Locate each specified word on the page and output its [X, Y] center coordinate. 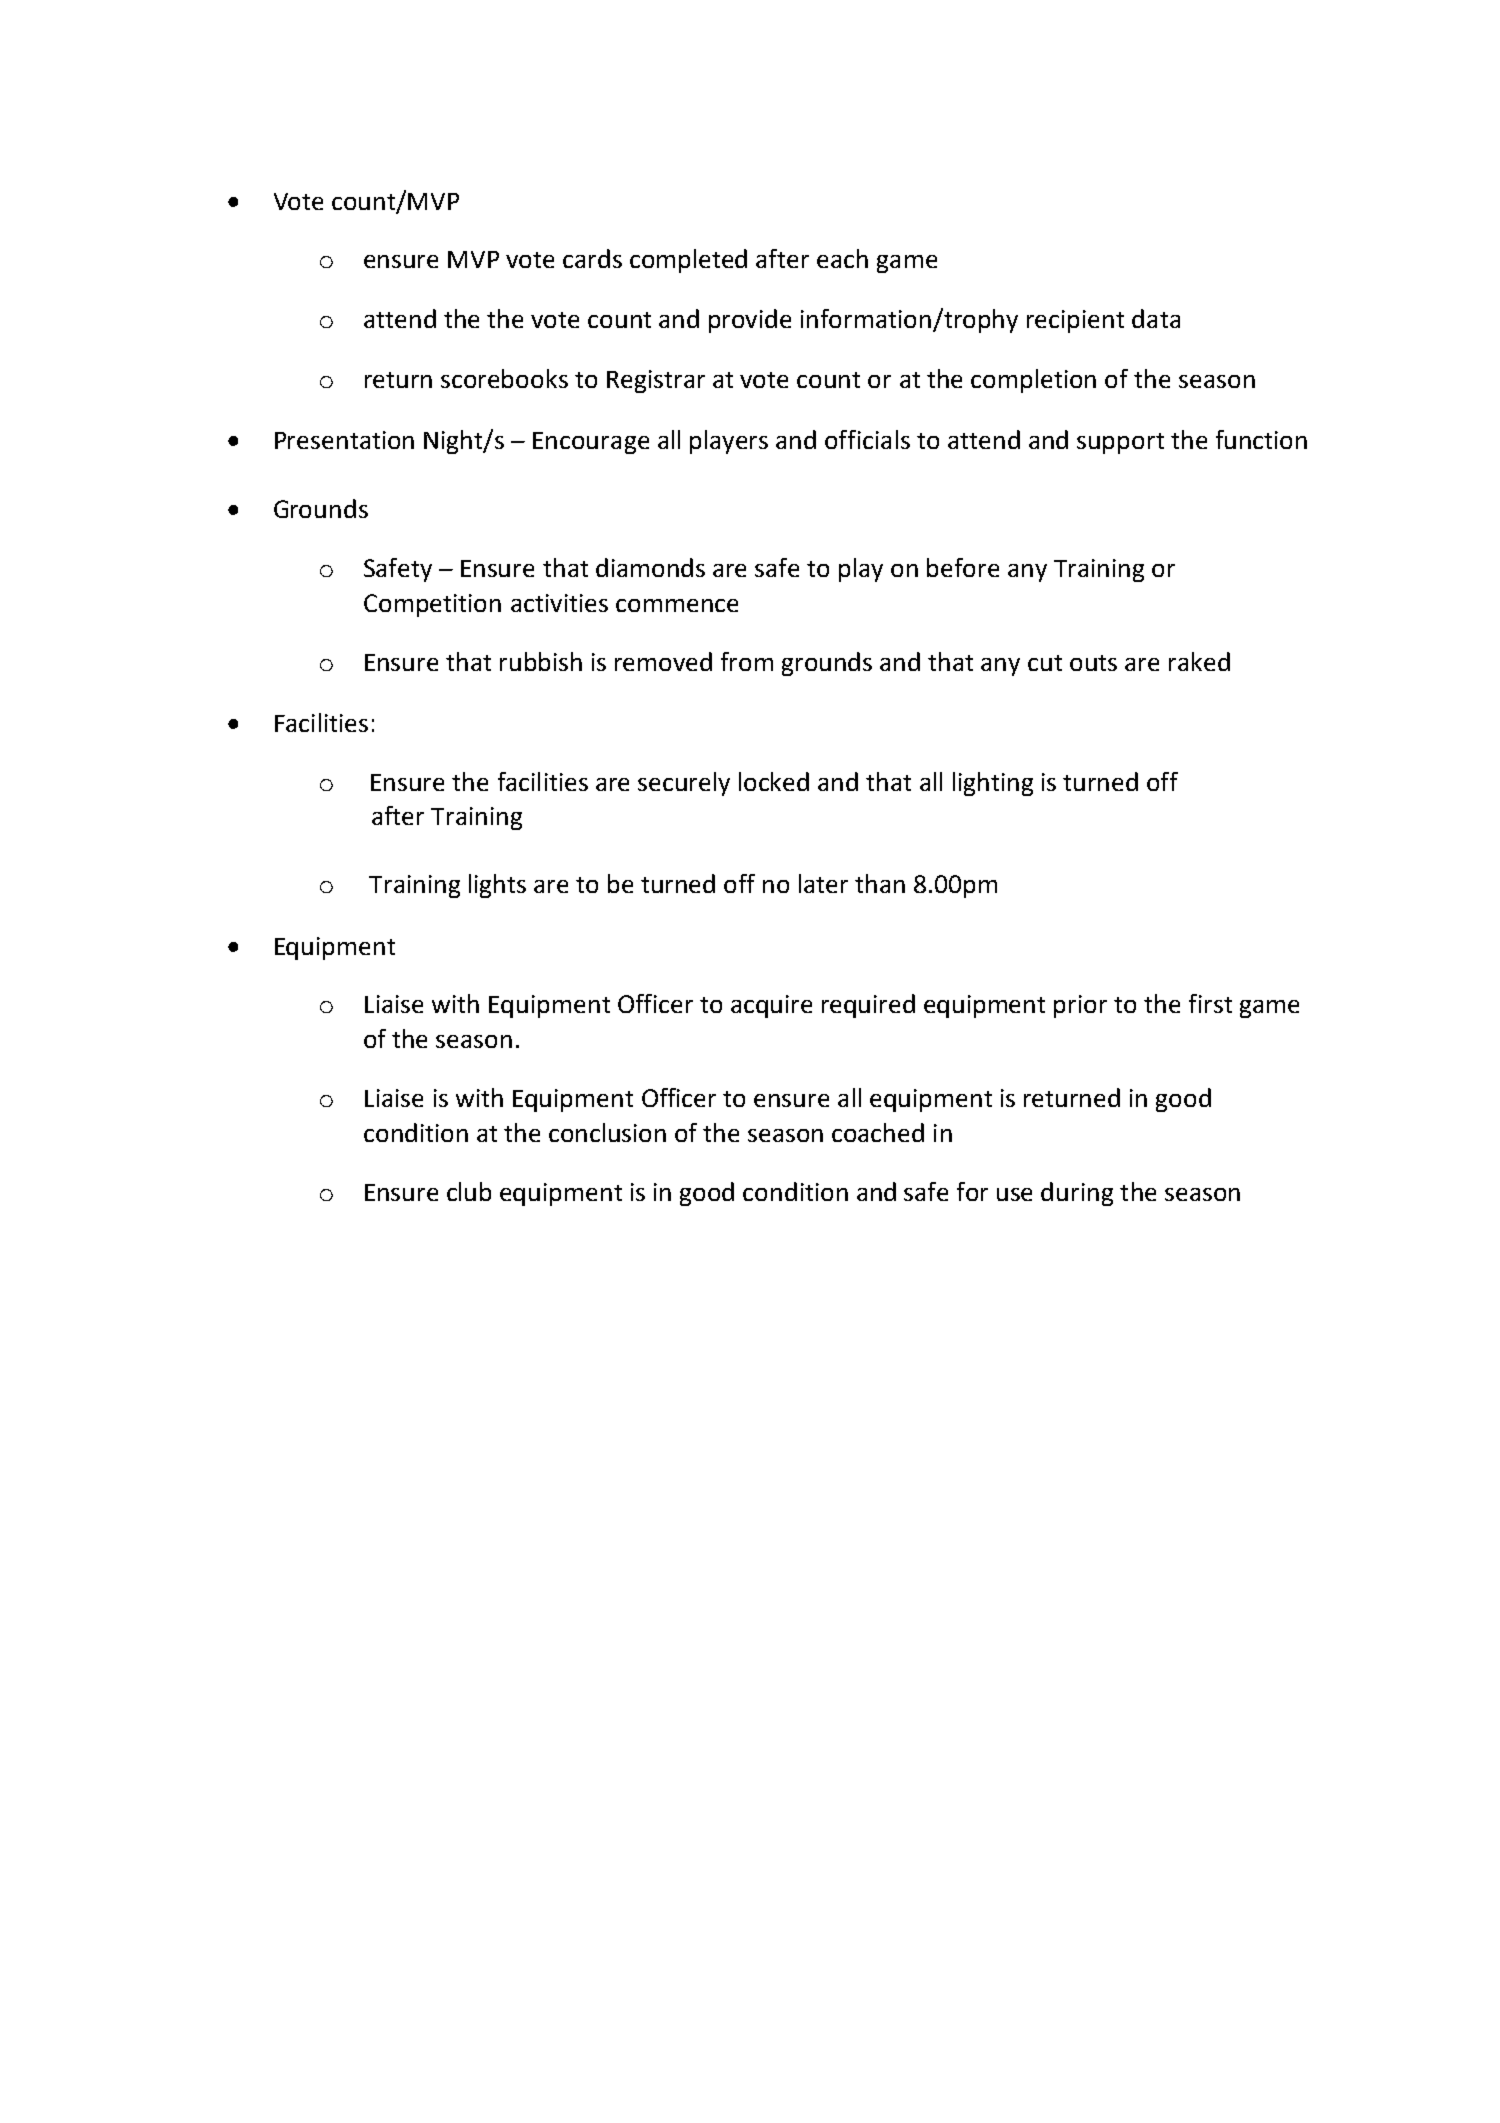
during [1077, 1194]
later [823, 883]
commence [677, 605]
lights [497, 886]
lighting [993, 784]
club [469, 1191]
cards [592, 258]
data [1156, 318]
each [842, 258]
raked [1199, 661]
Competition [432, 605]
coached [878, 1132]
